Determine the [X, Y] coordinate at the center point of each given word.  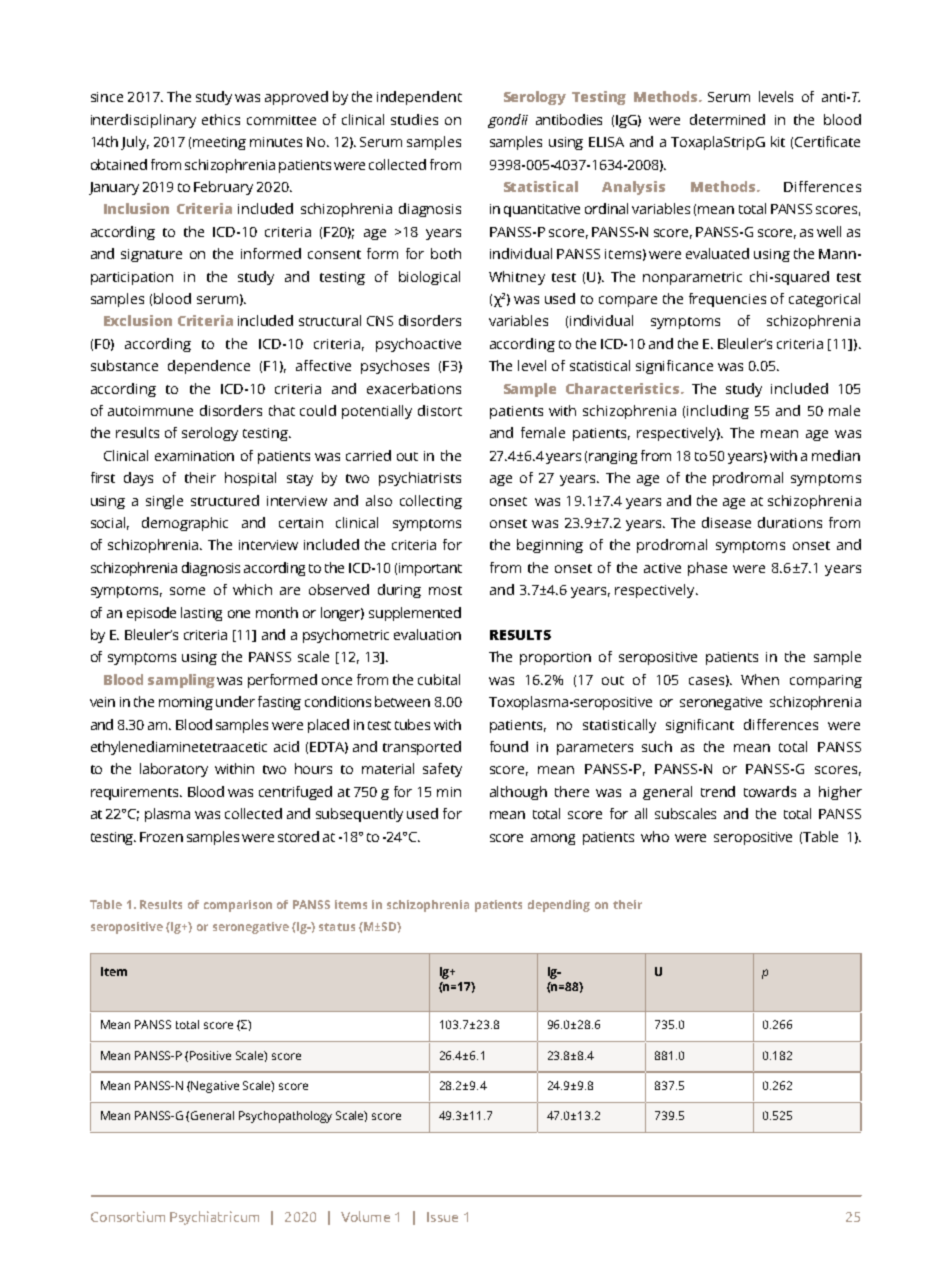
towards [770, 791]
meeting [219, 143]
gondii [508, 121]
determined [727, 119]
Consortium [128, 1216]
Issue [442, 1217]
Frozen [161, 837]
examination [194, 456]
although [518, 793]
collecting [431, 502]
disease [726, 522]
